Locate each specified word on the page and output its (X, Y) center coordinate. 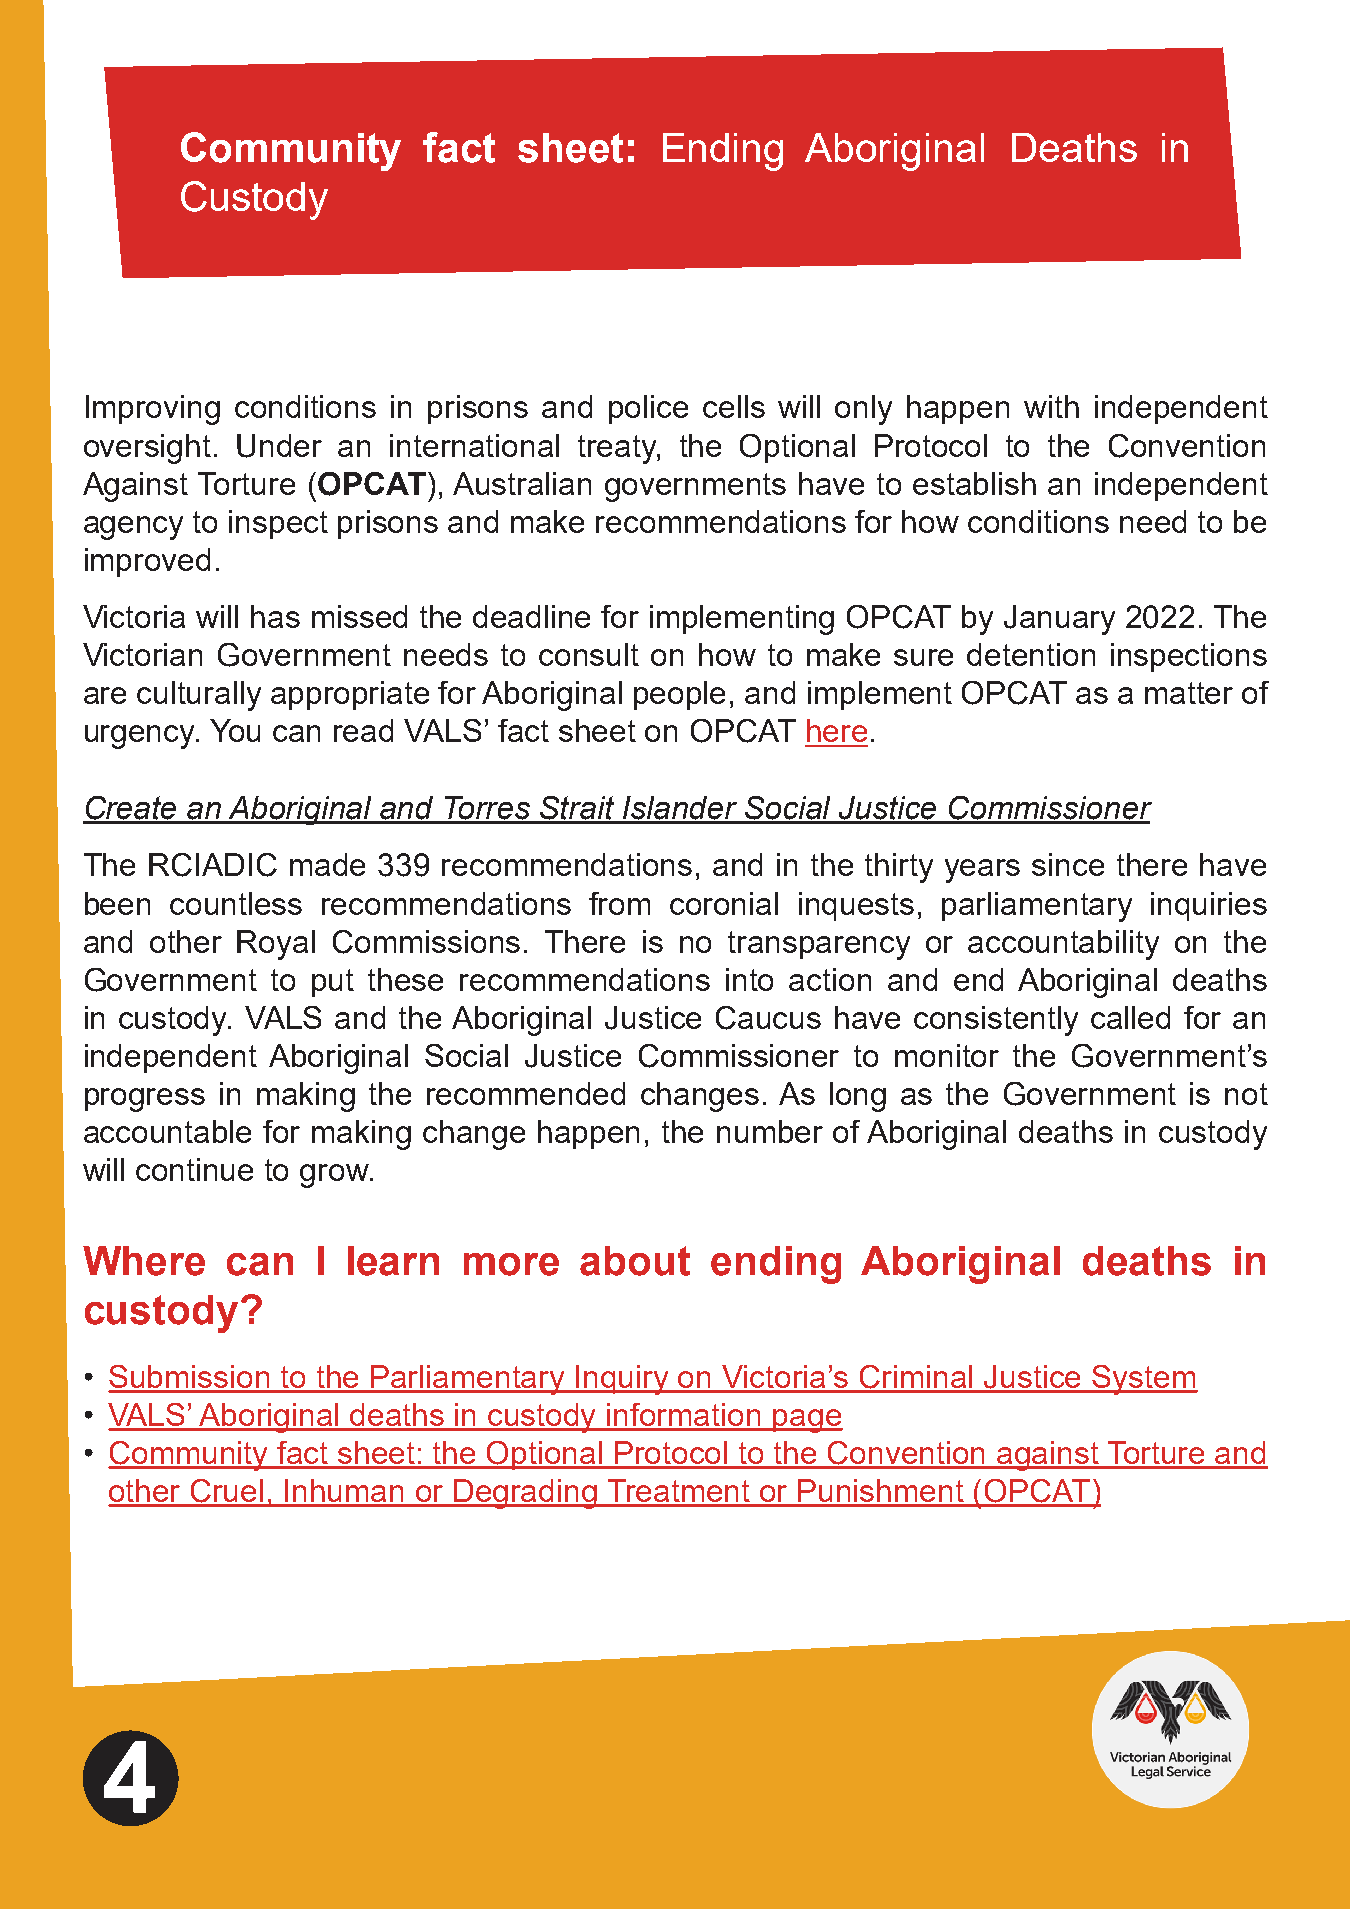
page (807, 1421)
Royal (276, 945)
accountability (1063, 945)
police (648, 409)
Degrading (526, 1494)
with (1051, 406)
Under (279, 446)
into (749, 979)
